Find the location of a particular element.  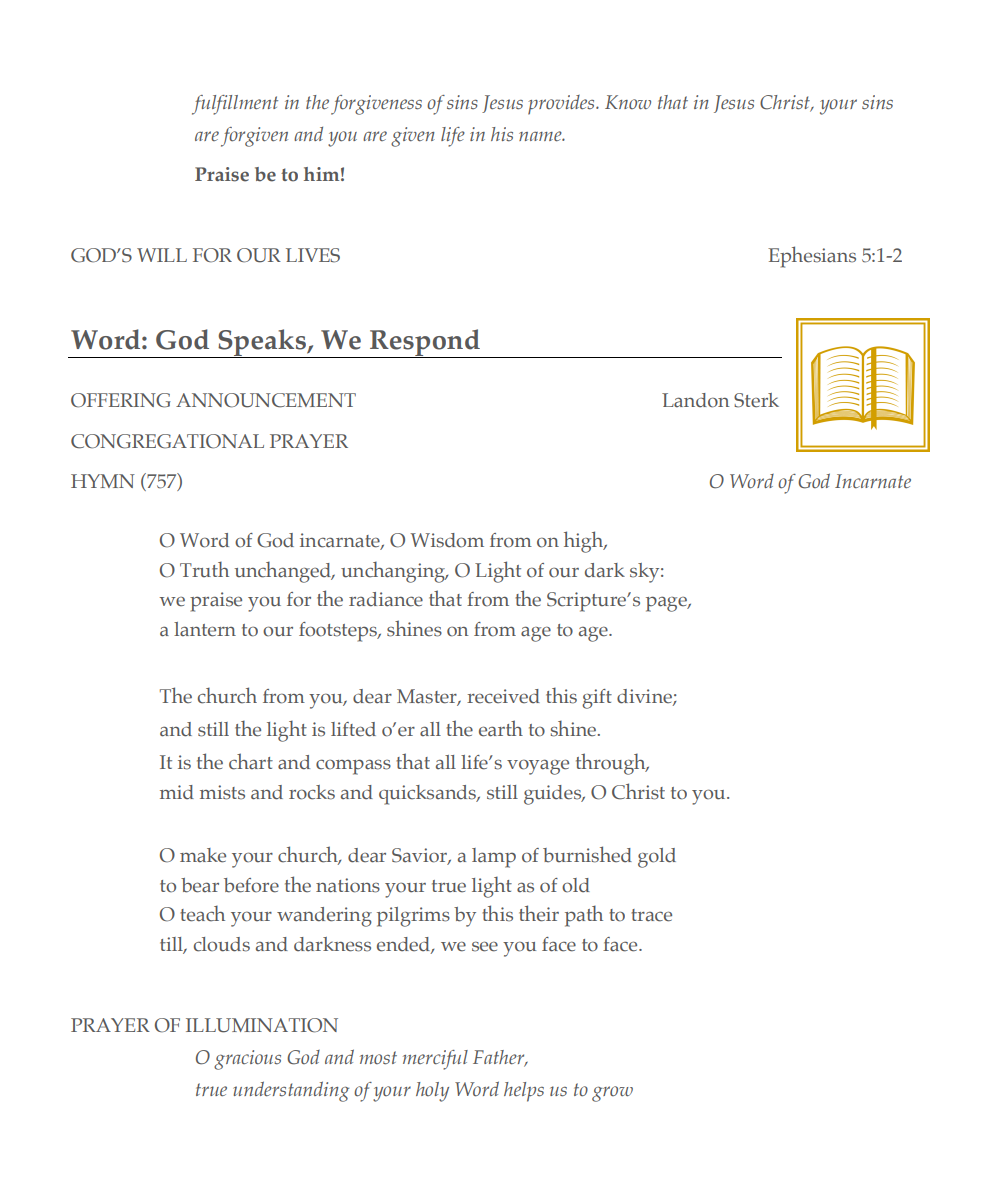

merciful is located at coordinates (435, 1060).
